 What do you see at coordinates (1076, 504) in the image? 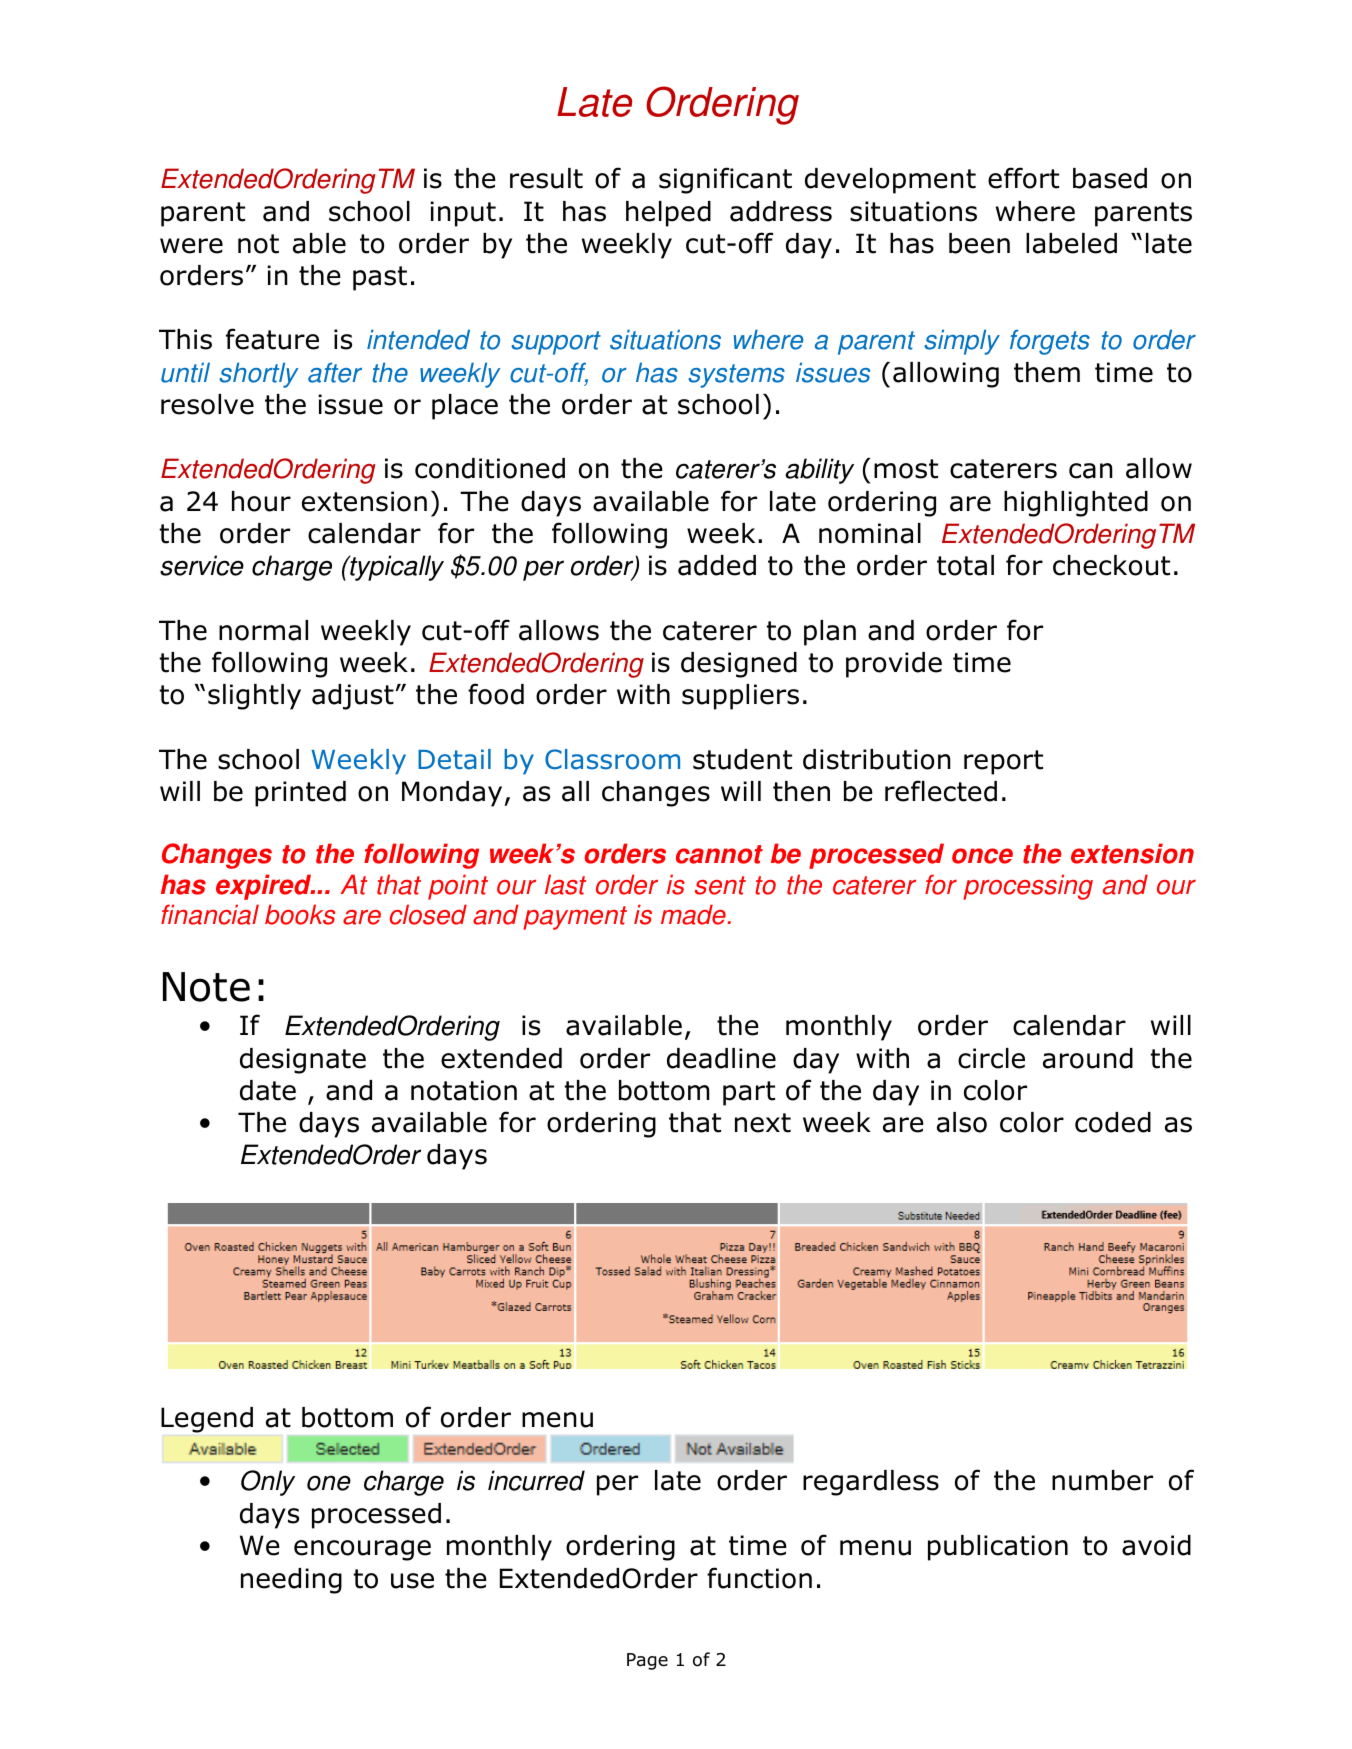
I see `highlighted` at bounding box center [1076, 504].
